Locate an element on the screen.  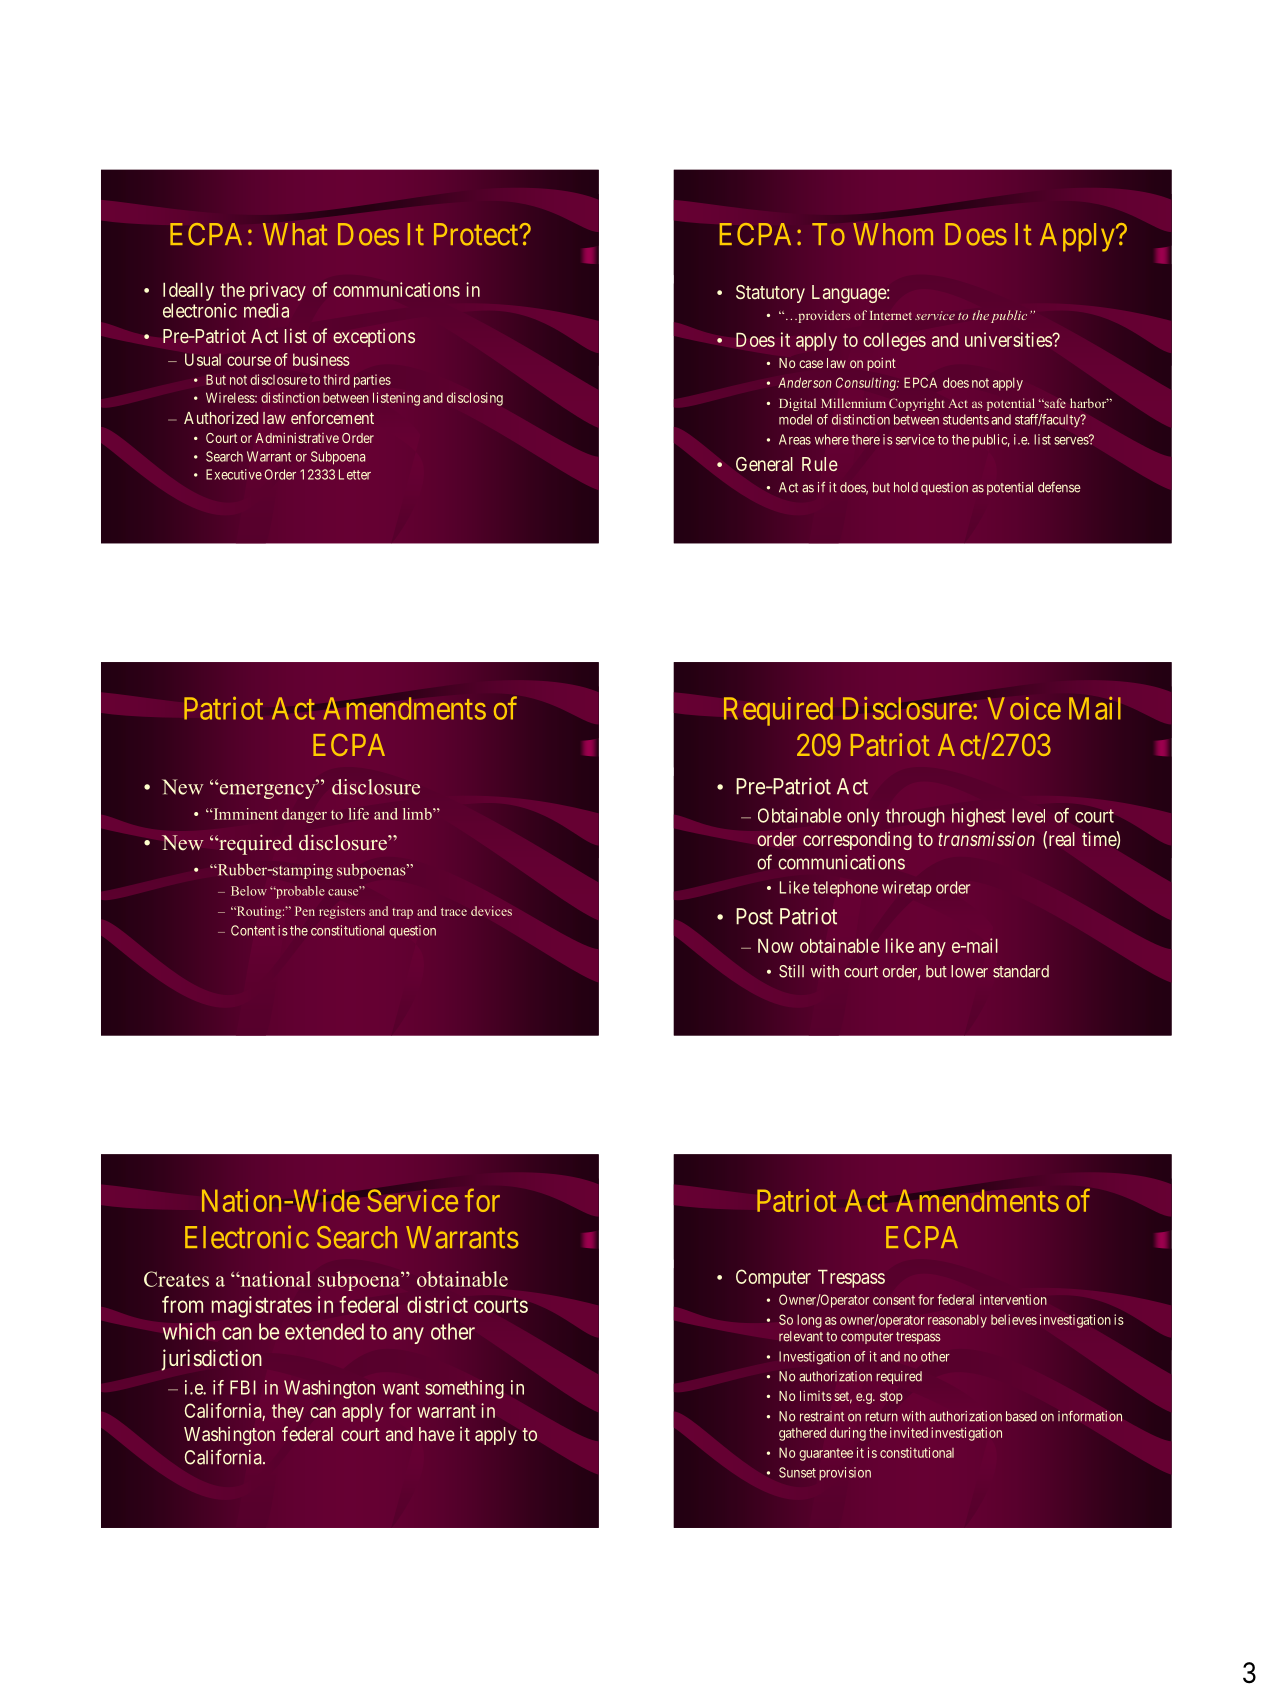
they is located at coordinates (288, 1413).
